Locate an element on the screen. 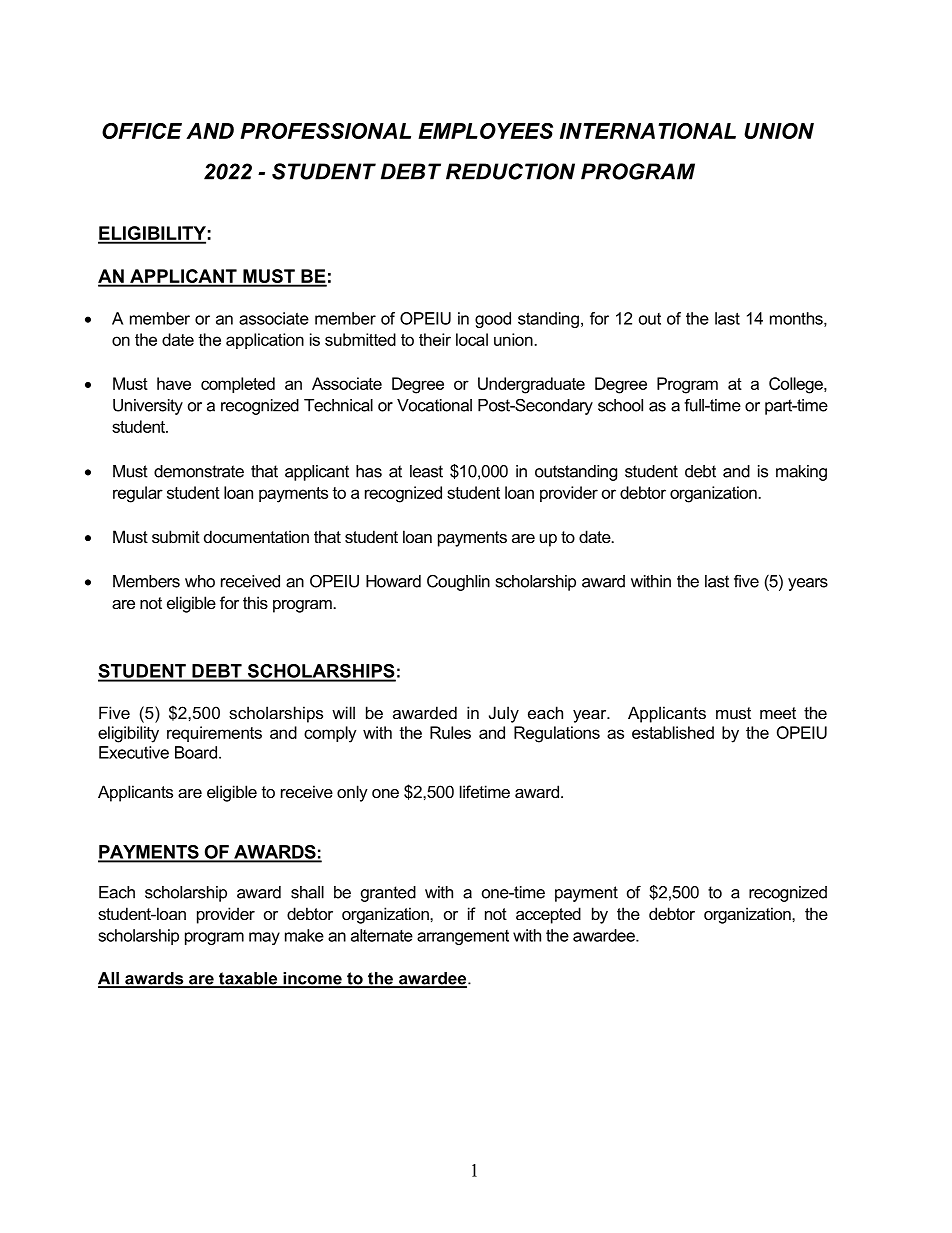  EMPLOYEES is located at coordinates (485, 131).
